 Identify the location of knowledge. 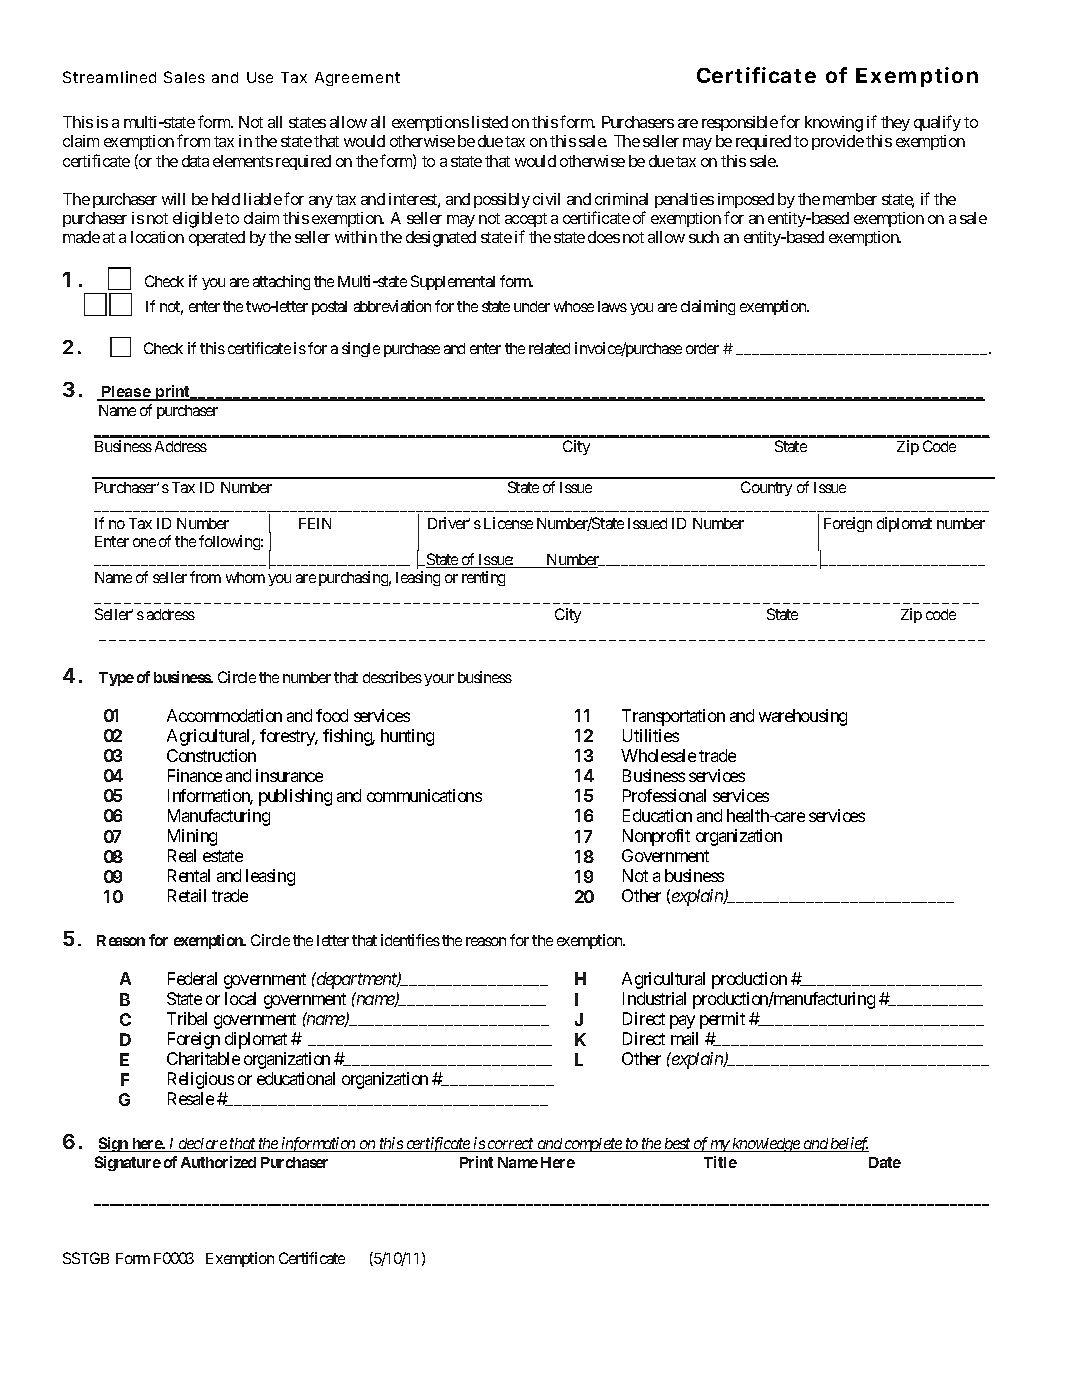
(766, 1145).
